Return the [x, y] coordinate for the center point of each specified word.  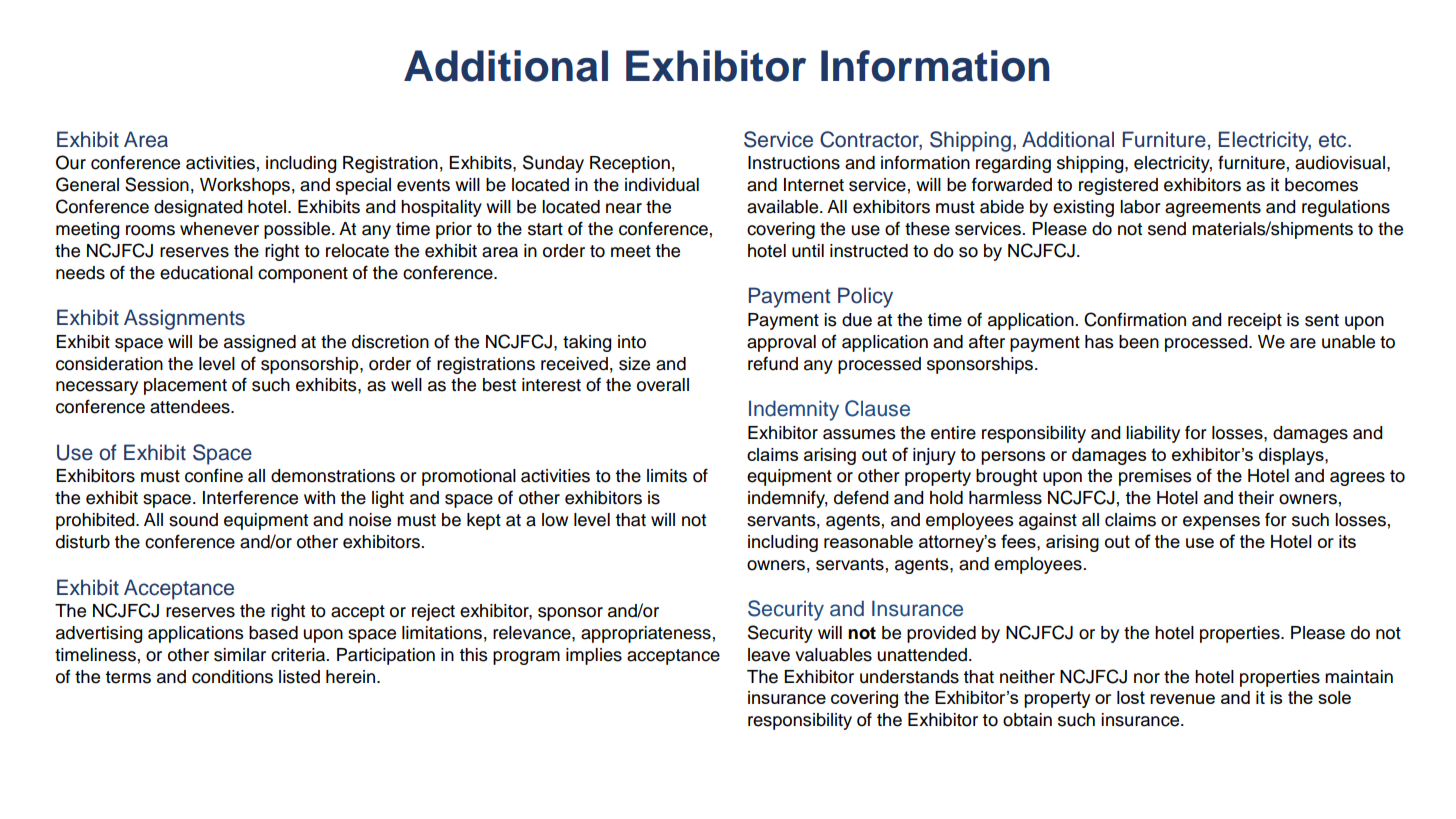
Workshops [245, 186]
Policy [865, 297]
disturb [83, 542]
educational [206, 273]
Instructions [794, 163]
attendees [191, 407]
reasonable [868, 541]
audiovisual [1340, 163]
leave [769, 655]
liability [1153, 434]
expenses [1221, 523]
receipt [1255, 321]
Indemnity [794, 410]
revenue [1182, 699]
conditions [232, 677]
